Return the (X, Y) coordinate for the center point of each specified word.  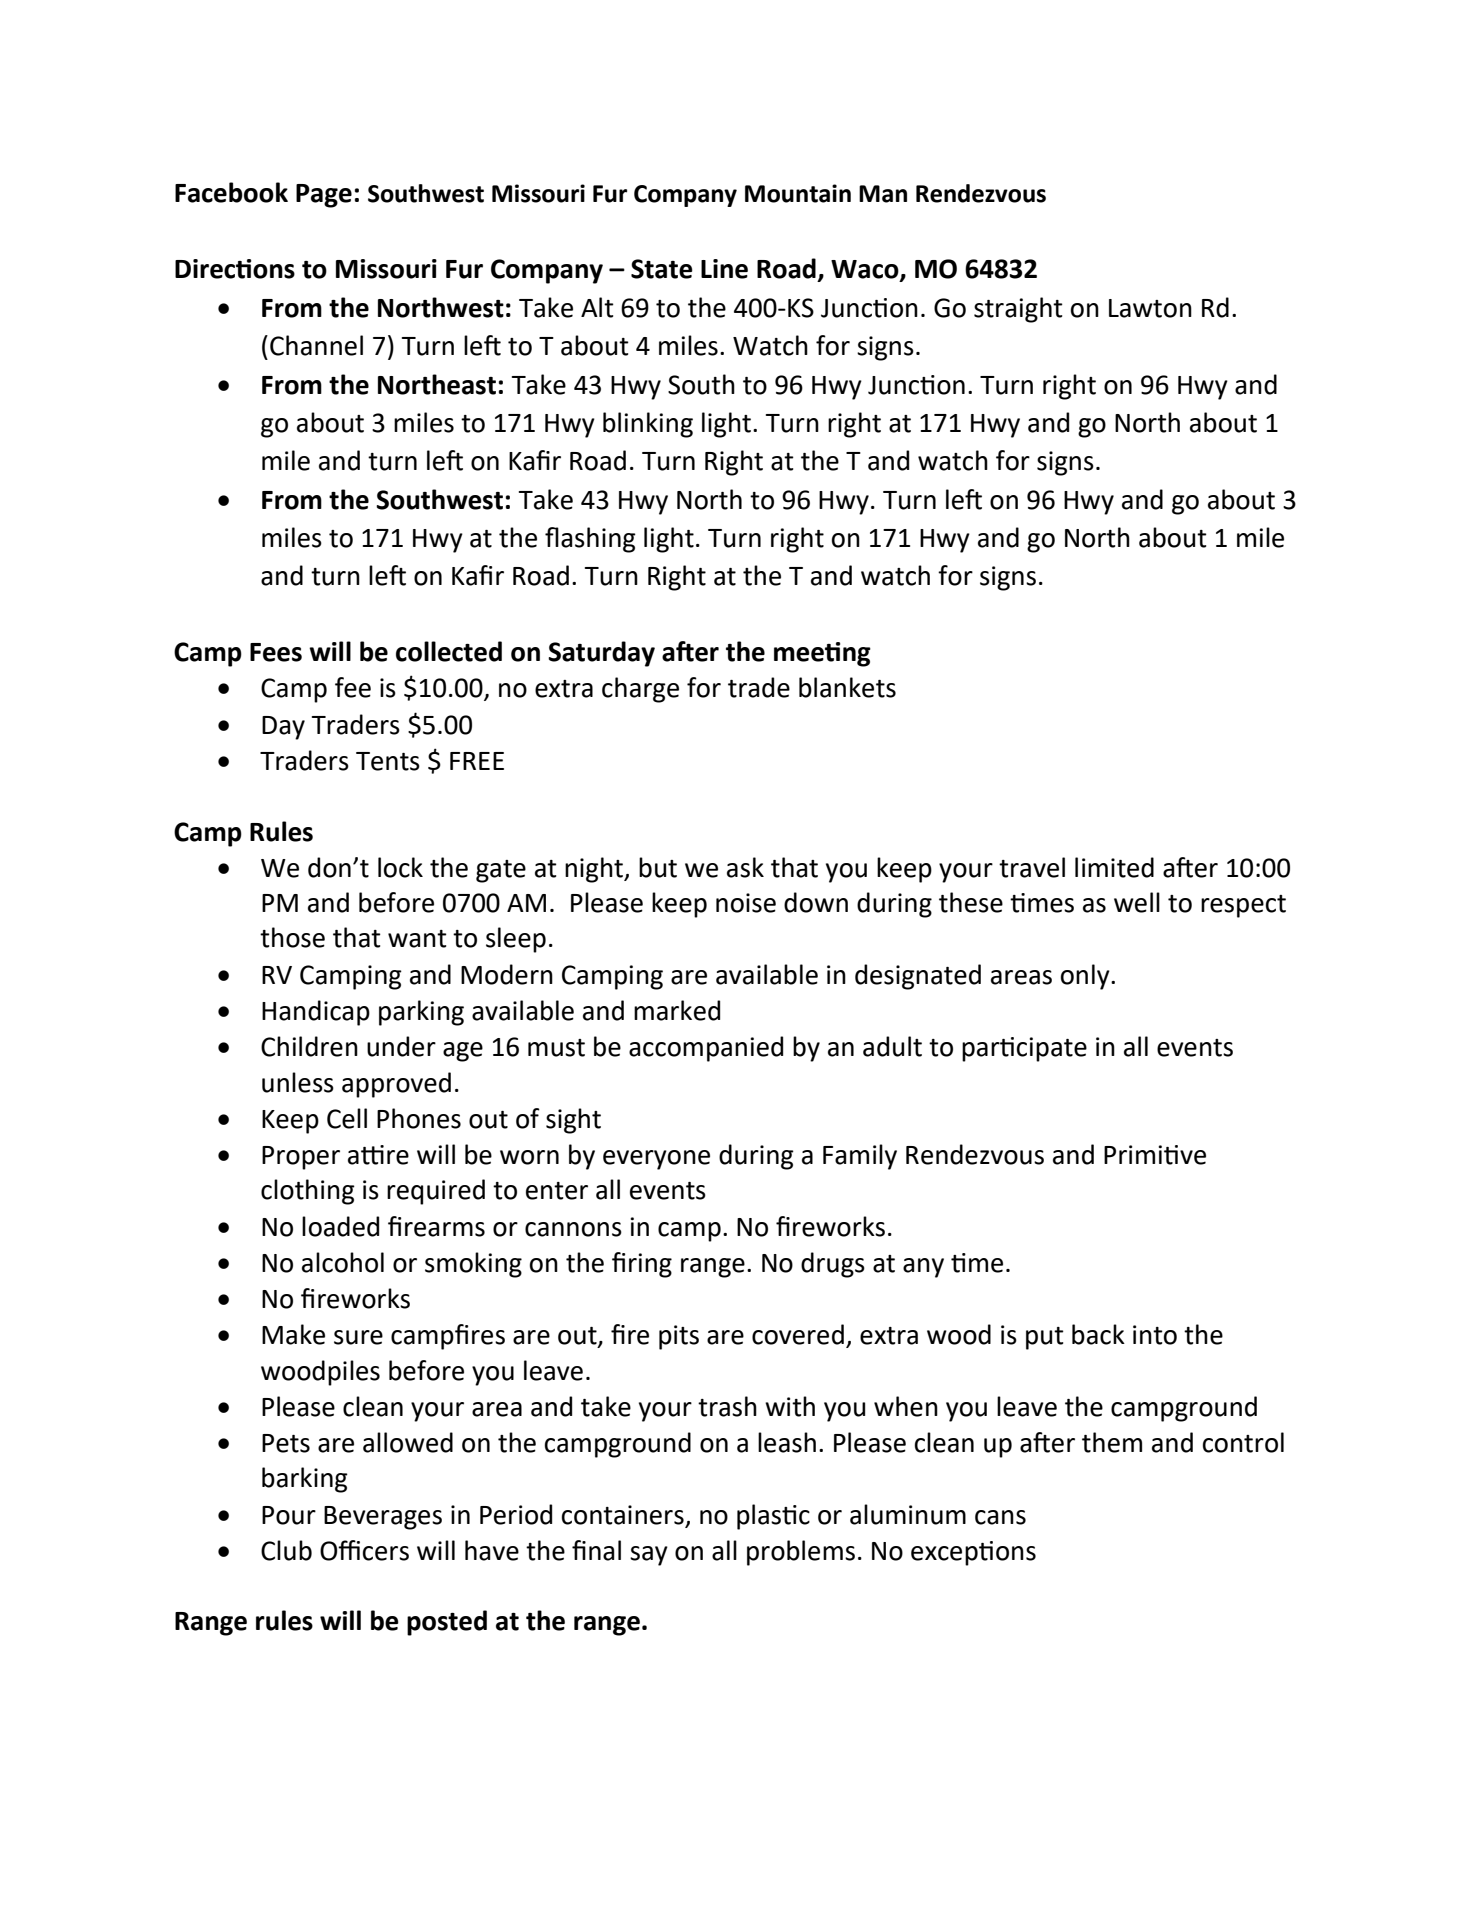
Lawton (1150, 308)
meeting (822, 654)
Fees (276, 652)
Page (324, 196)
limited (1114, 867)
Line (724, 269)
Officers (364, 1550)
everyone (656, 1160)
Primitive (1155, 1155)
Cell (347, 1118)
